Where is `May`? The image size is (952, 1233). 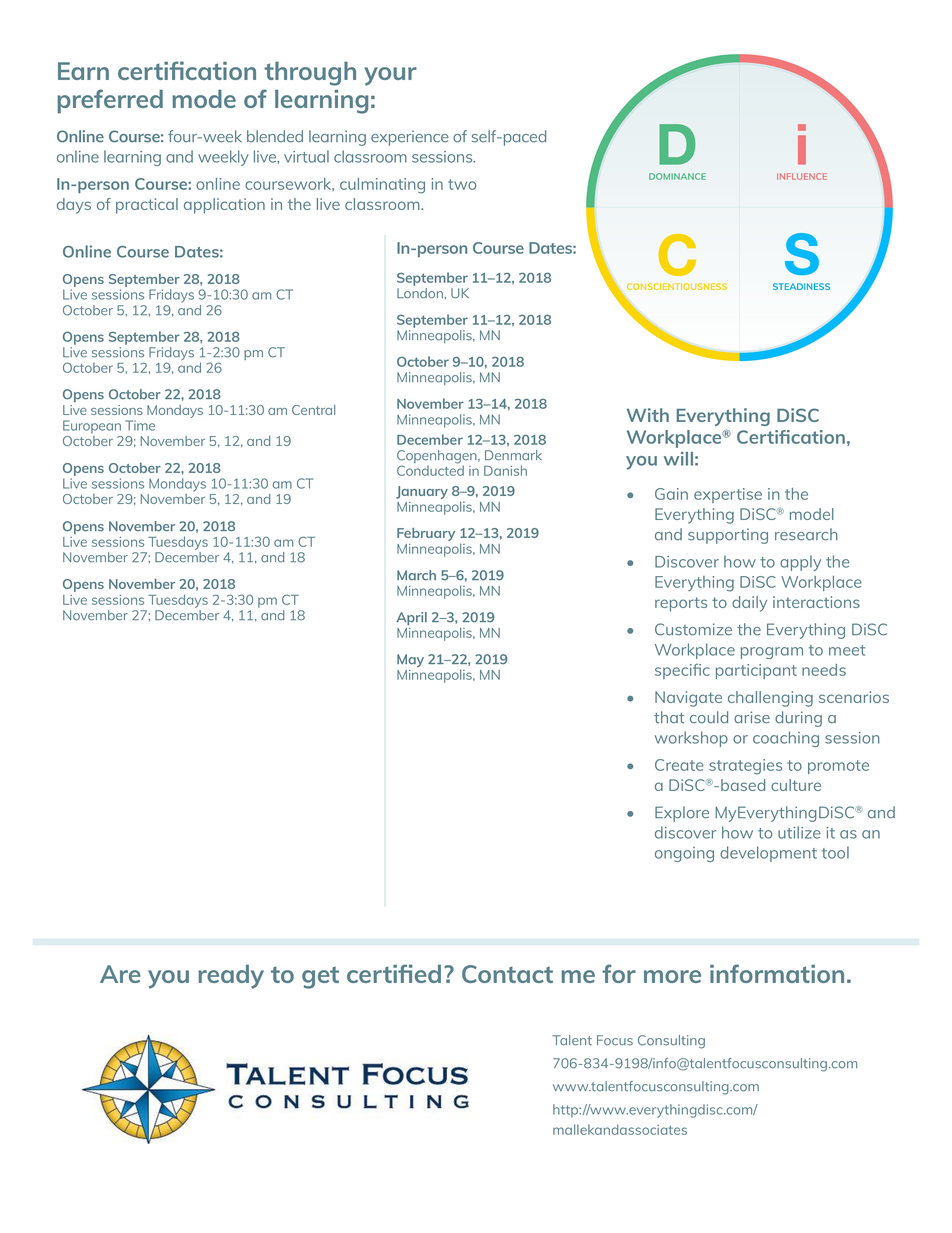
May is located at coordinates (410, 660).
